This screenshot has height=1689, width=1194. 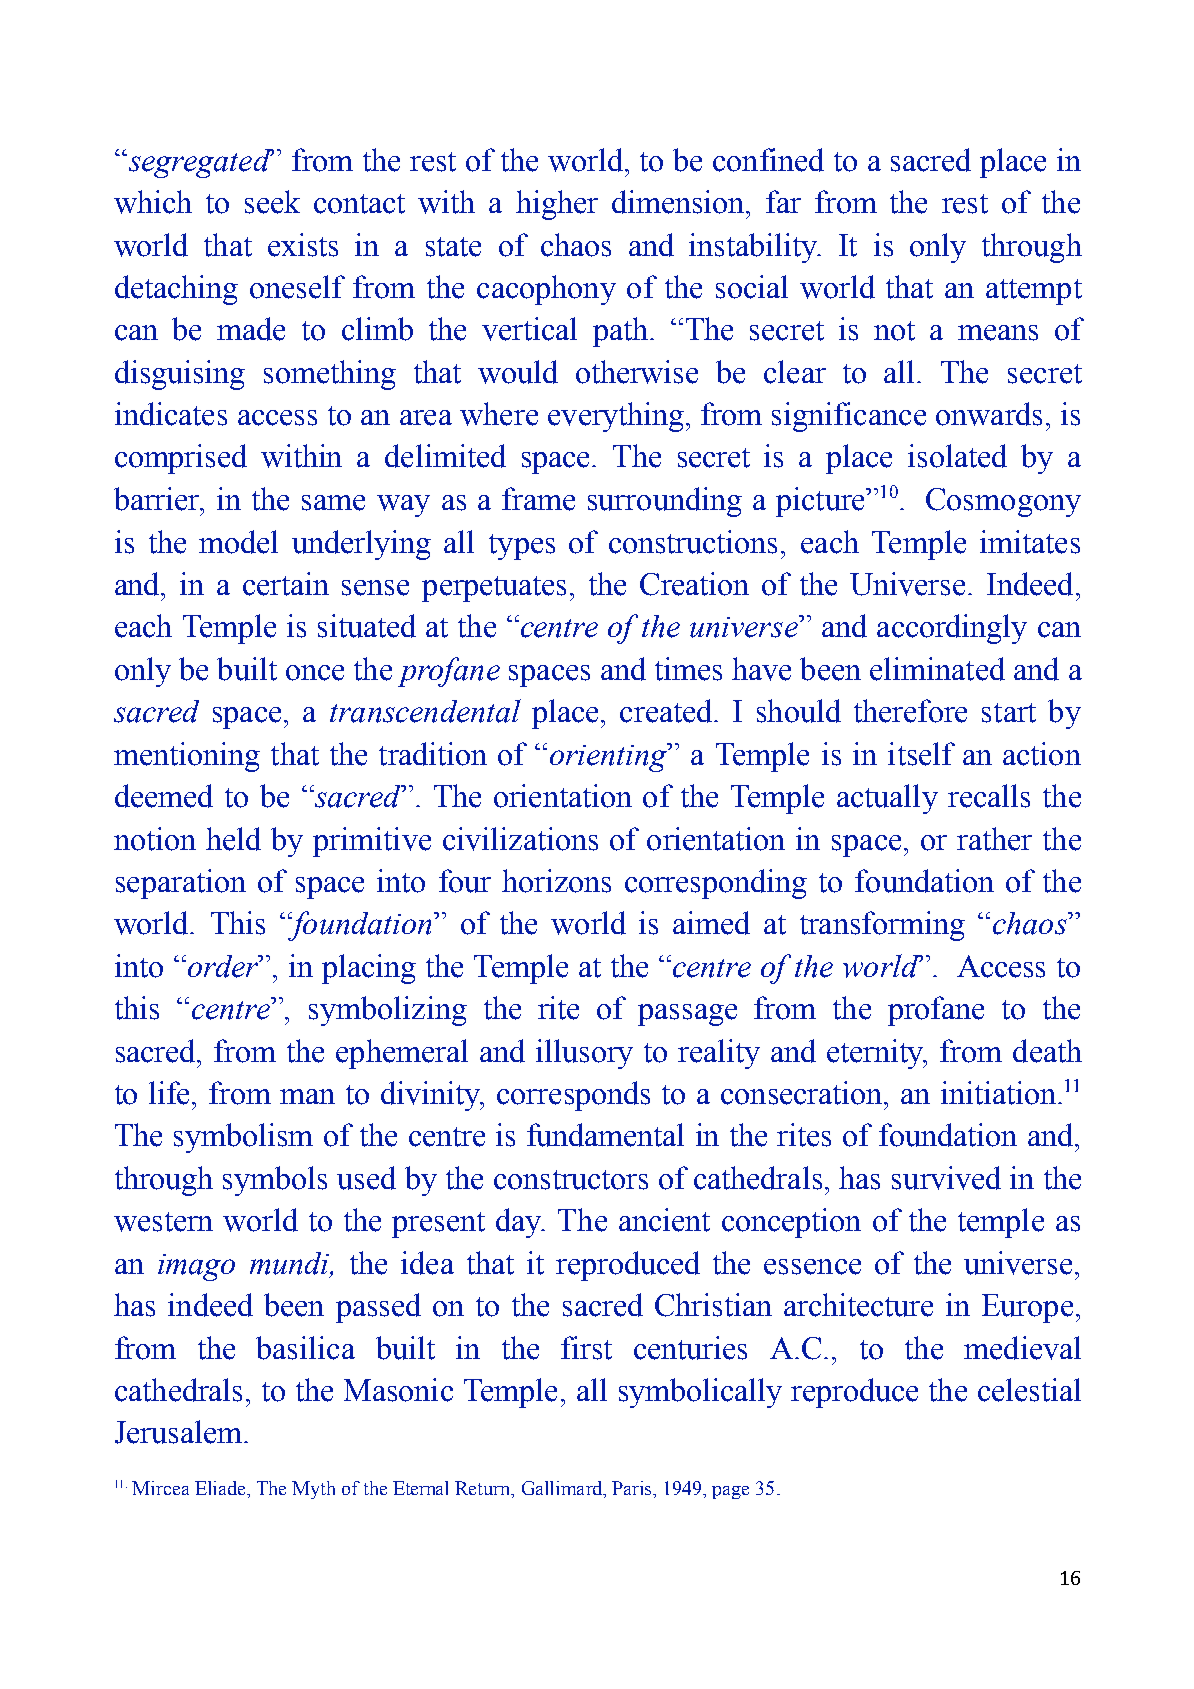 What do you see at coordinates (952, 629) in the screenshot?
I see `accordingly` at bounding box center [952, 629].
